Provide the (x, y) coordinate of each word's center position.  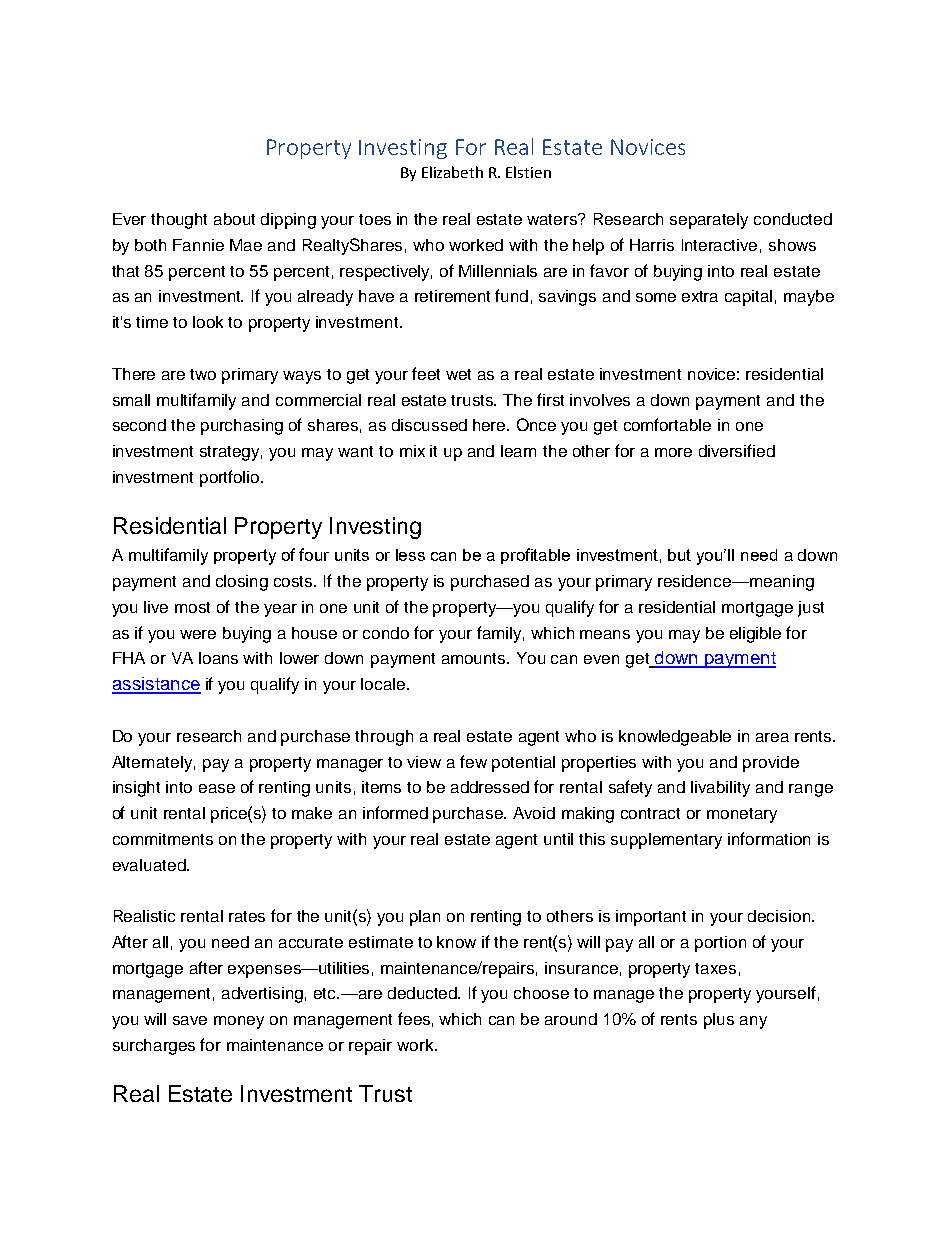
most (192, 607)
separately (709, 221)
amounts (475, 658)
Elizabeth (452, 172)
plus (719, 1021)
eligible (755, 635)
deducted (424, 993)
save (190, 1020)
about (234, 219)
